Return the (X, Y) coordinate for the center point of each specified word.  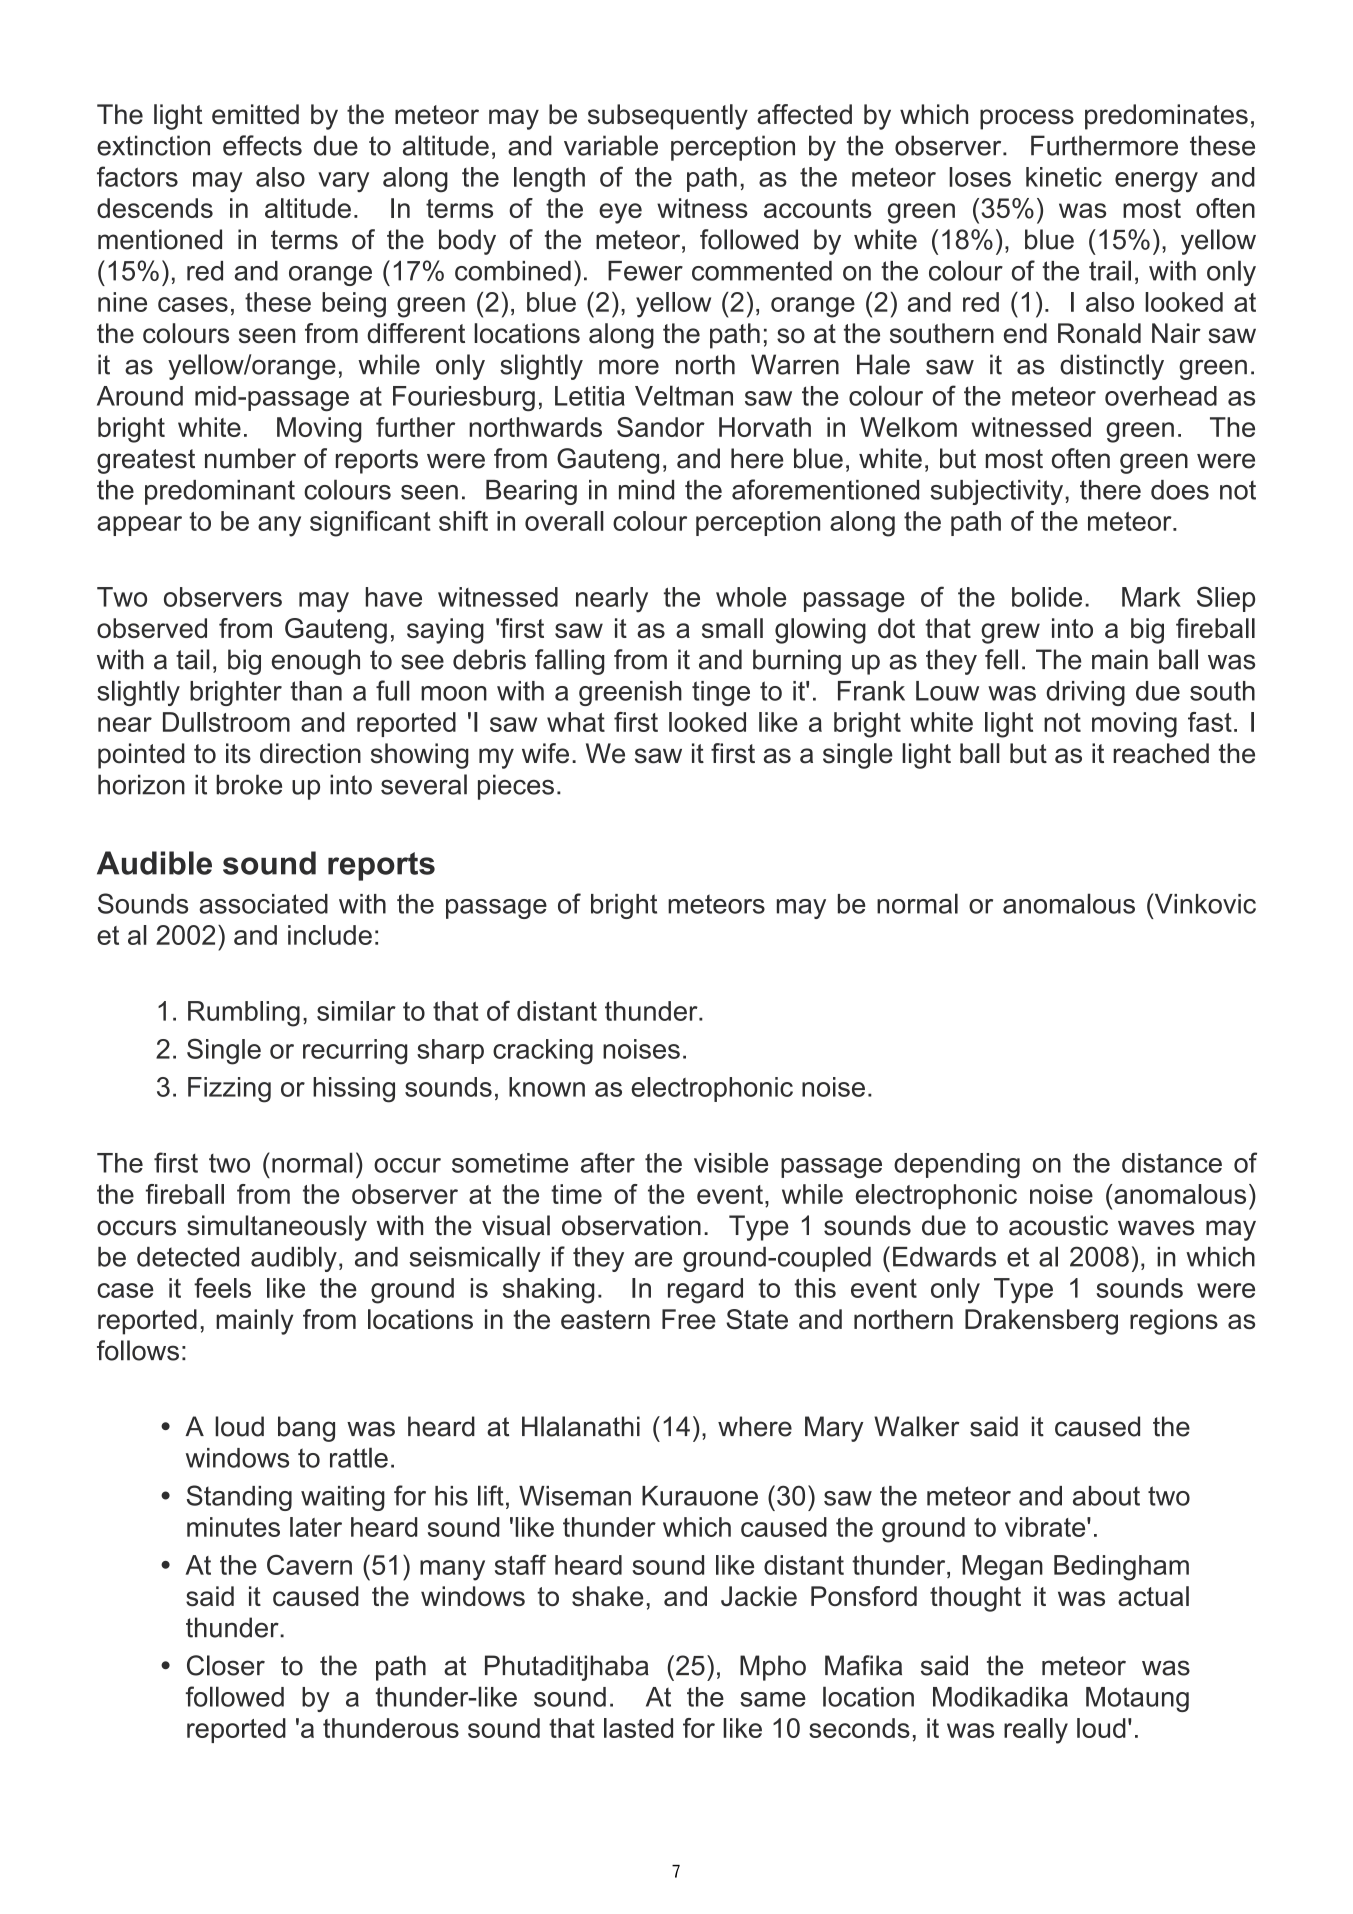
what (576, 722)
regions (1174, 1322)
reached (1161, 753)
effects (262, 145)
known (547, 1087)
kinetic (1064, 177)
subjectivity (998, 492)
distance (1172, 1163)
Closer (226, 1665)
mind (646, 490)
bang (306, 1429)
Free (689, 1319)
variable (611, 145)
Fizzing (229, 1090)
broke (249, 784)
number (250, 458)
